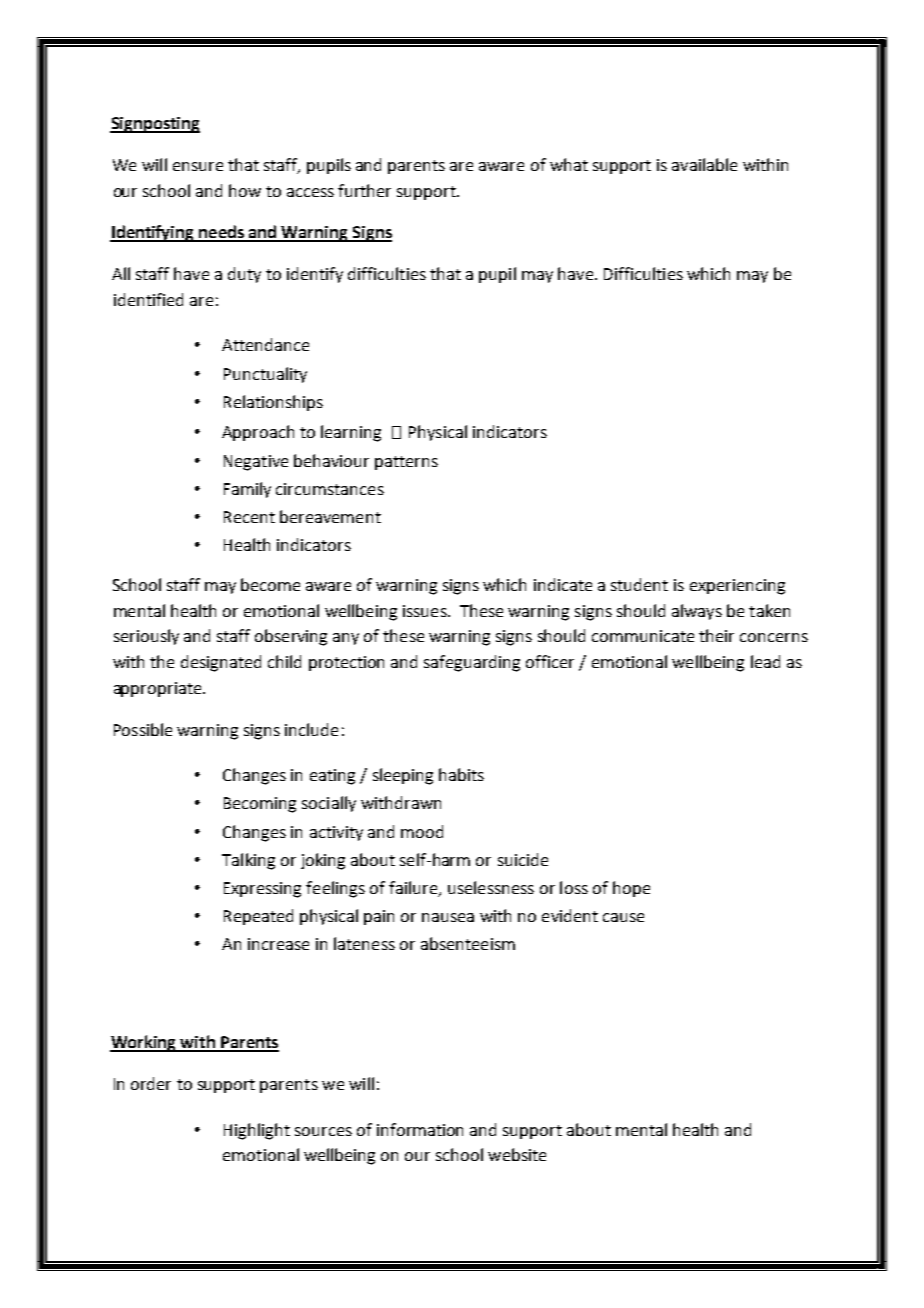 The image size is (924, 1308). What do you see at coordinates (257, 1131) in the screenshot?
I see `Highlight` at bounding box center [257, 1131].
